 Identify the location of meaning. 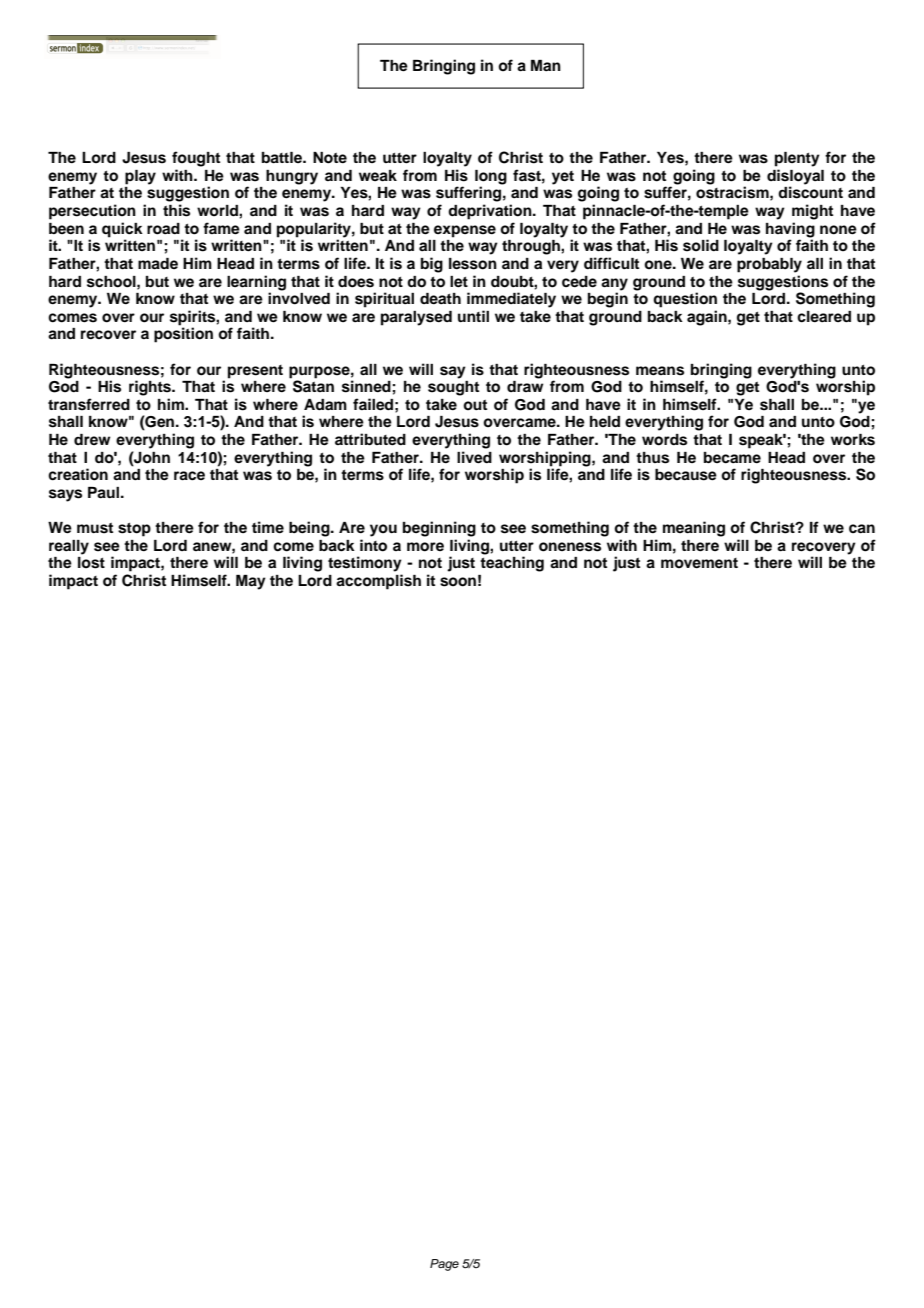
(694, 529).
